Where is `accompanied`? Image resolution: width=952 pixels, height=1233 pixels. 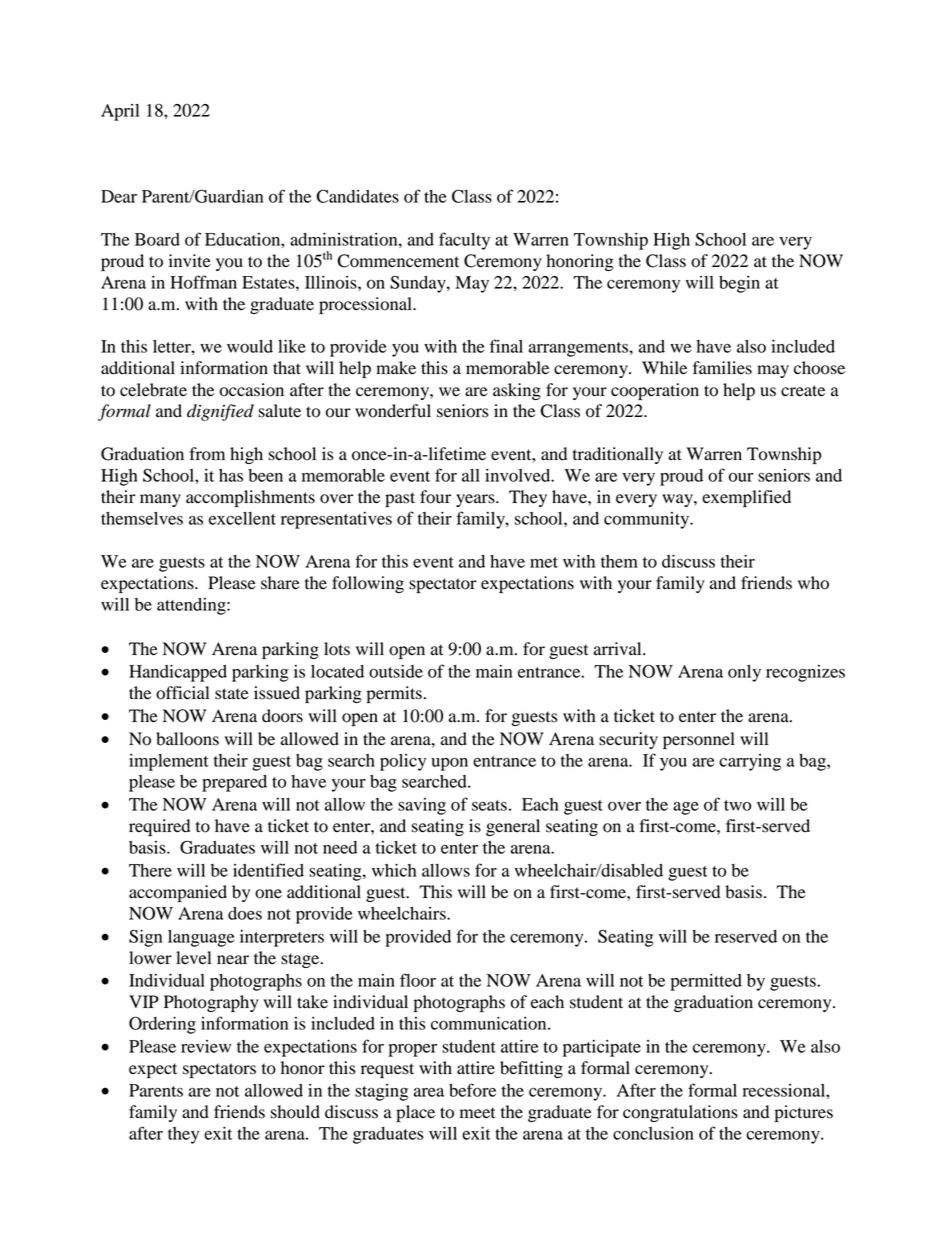
accompanied is located at coordinates (178, 893).
